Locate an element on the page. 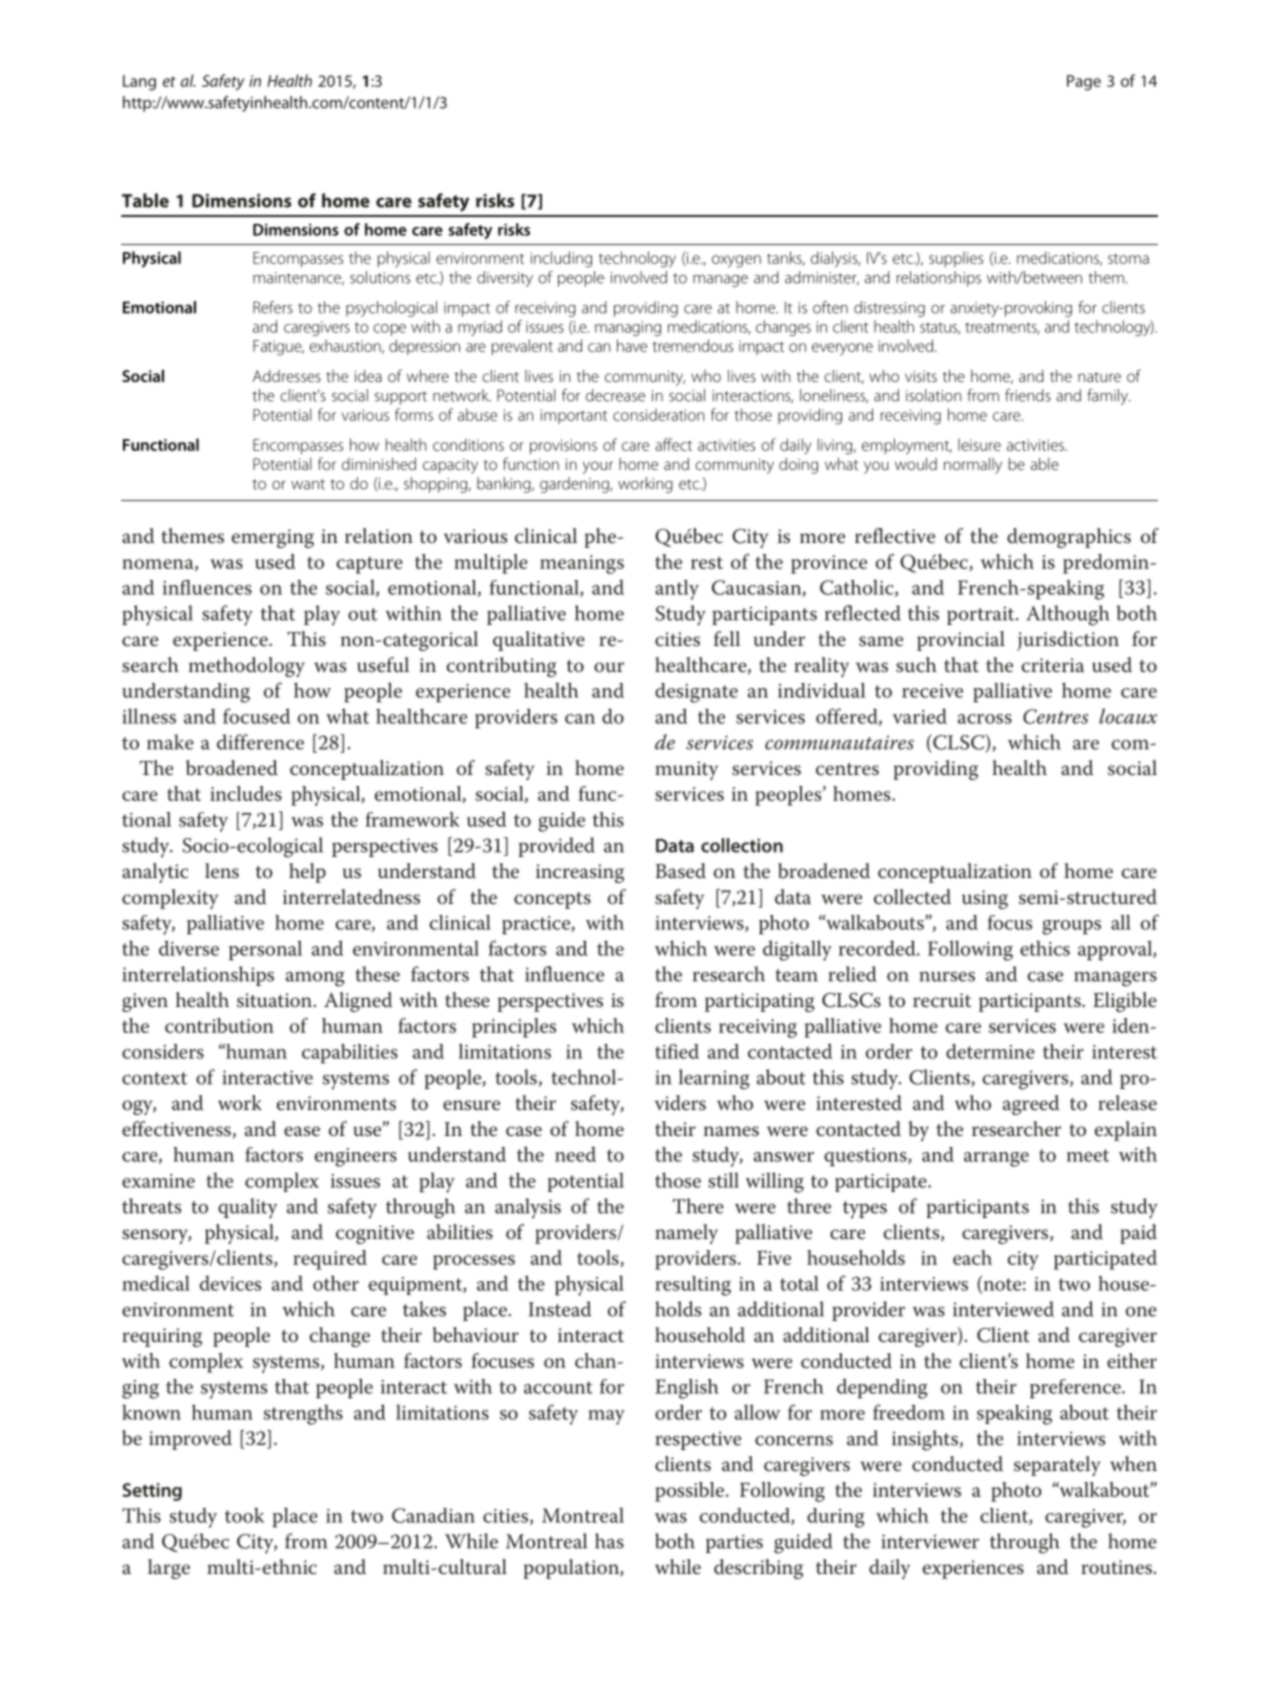 This image has height=1705, width=1279. Lang is located at coordinates (139, 83).
